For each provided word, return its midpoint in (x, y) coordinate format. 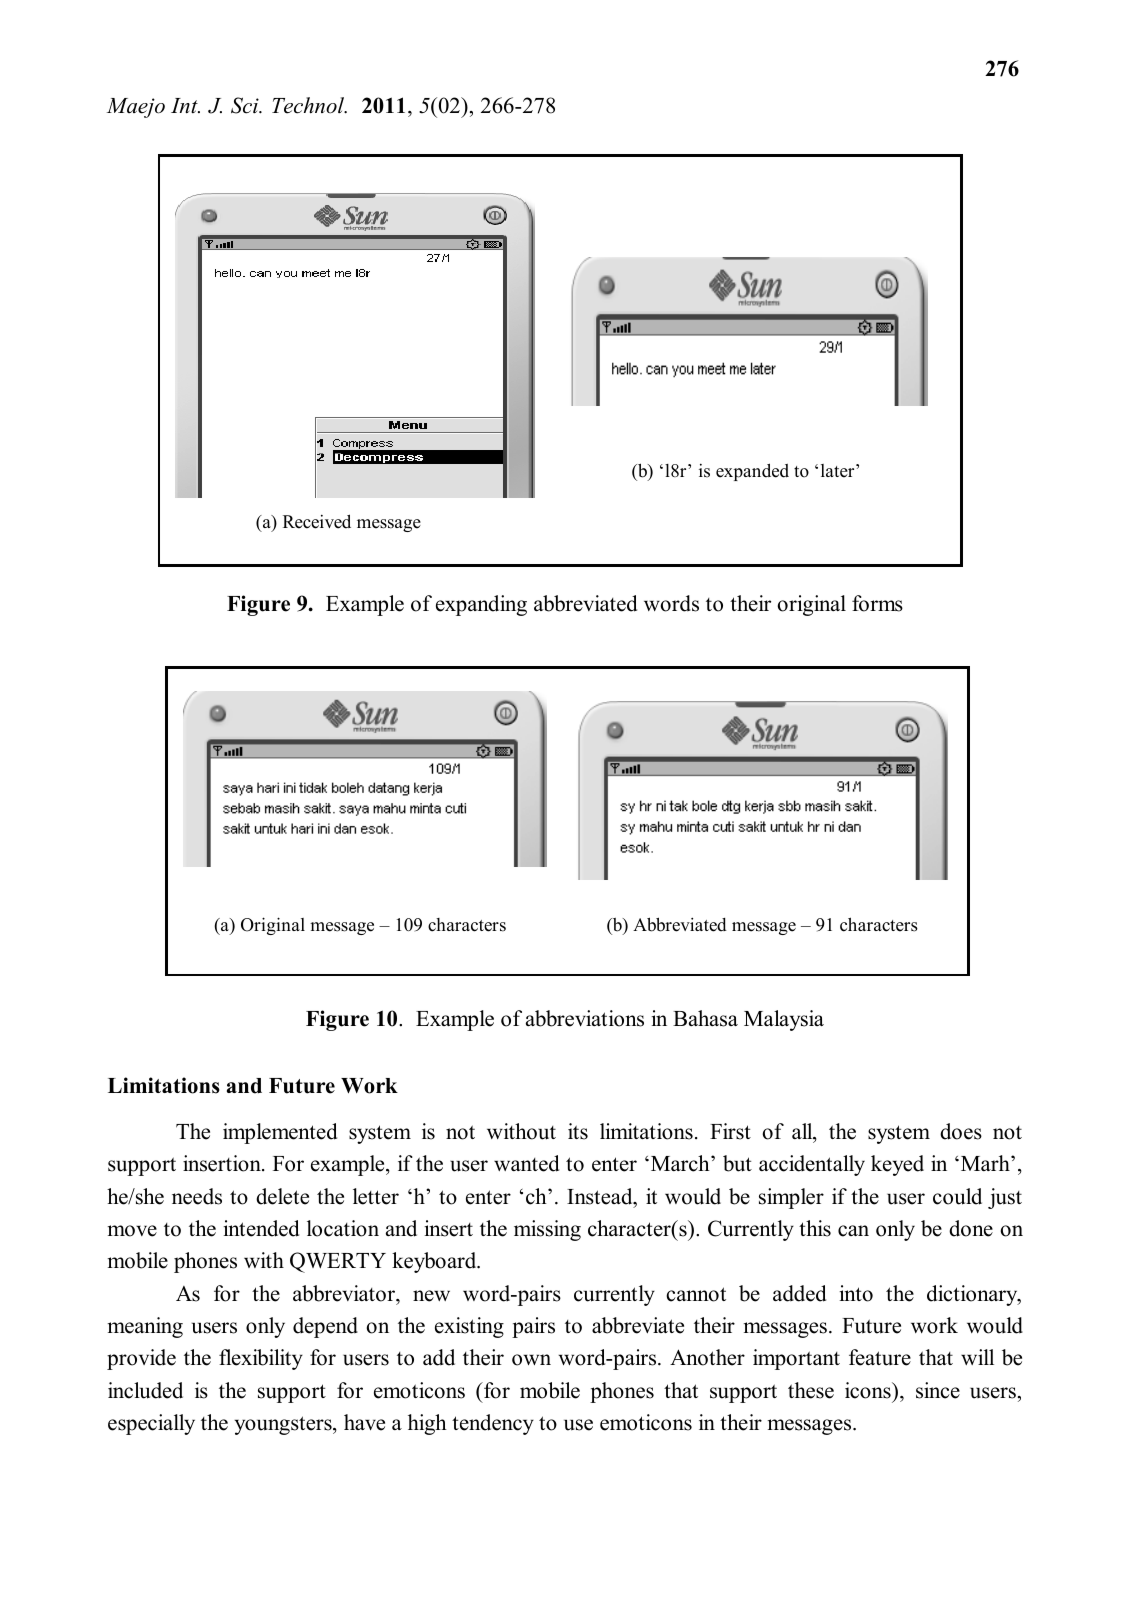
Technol (309, 105)
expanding (481, 605)
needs (197, 1196)
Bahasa (705, 1018)
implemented (280, 1133)
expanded (752, 472)
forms (877, 603)
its (578, 1131)
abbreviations (585, 1018)
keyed (897, 1165)
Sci (246, 105)
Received (317, 521)
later (839, 471)
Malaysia (784, 1020)
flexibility (261, 1359)
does (961, 1131)
